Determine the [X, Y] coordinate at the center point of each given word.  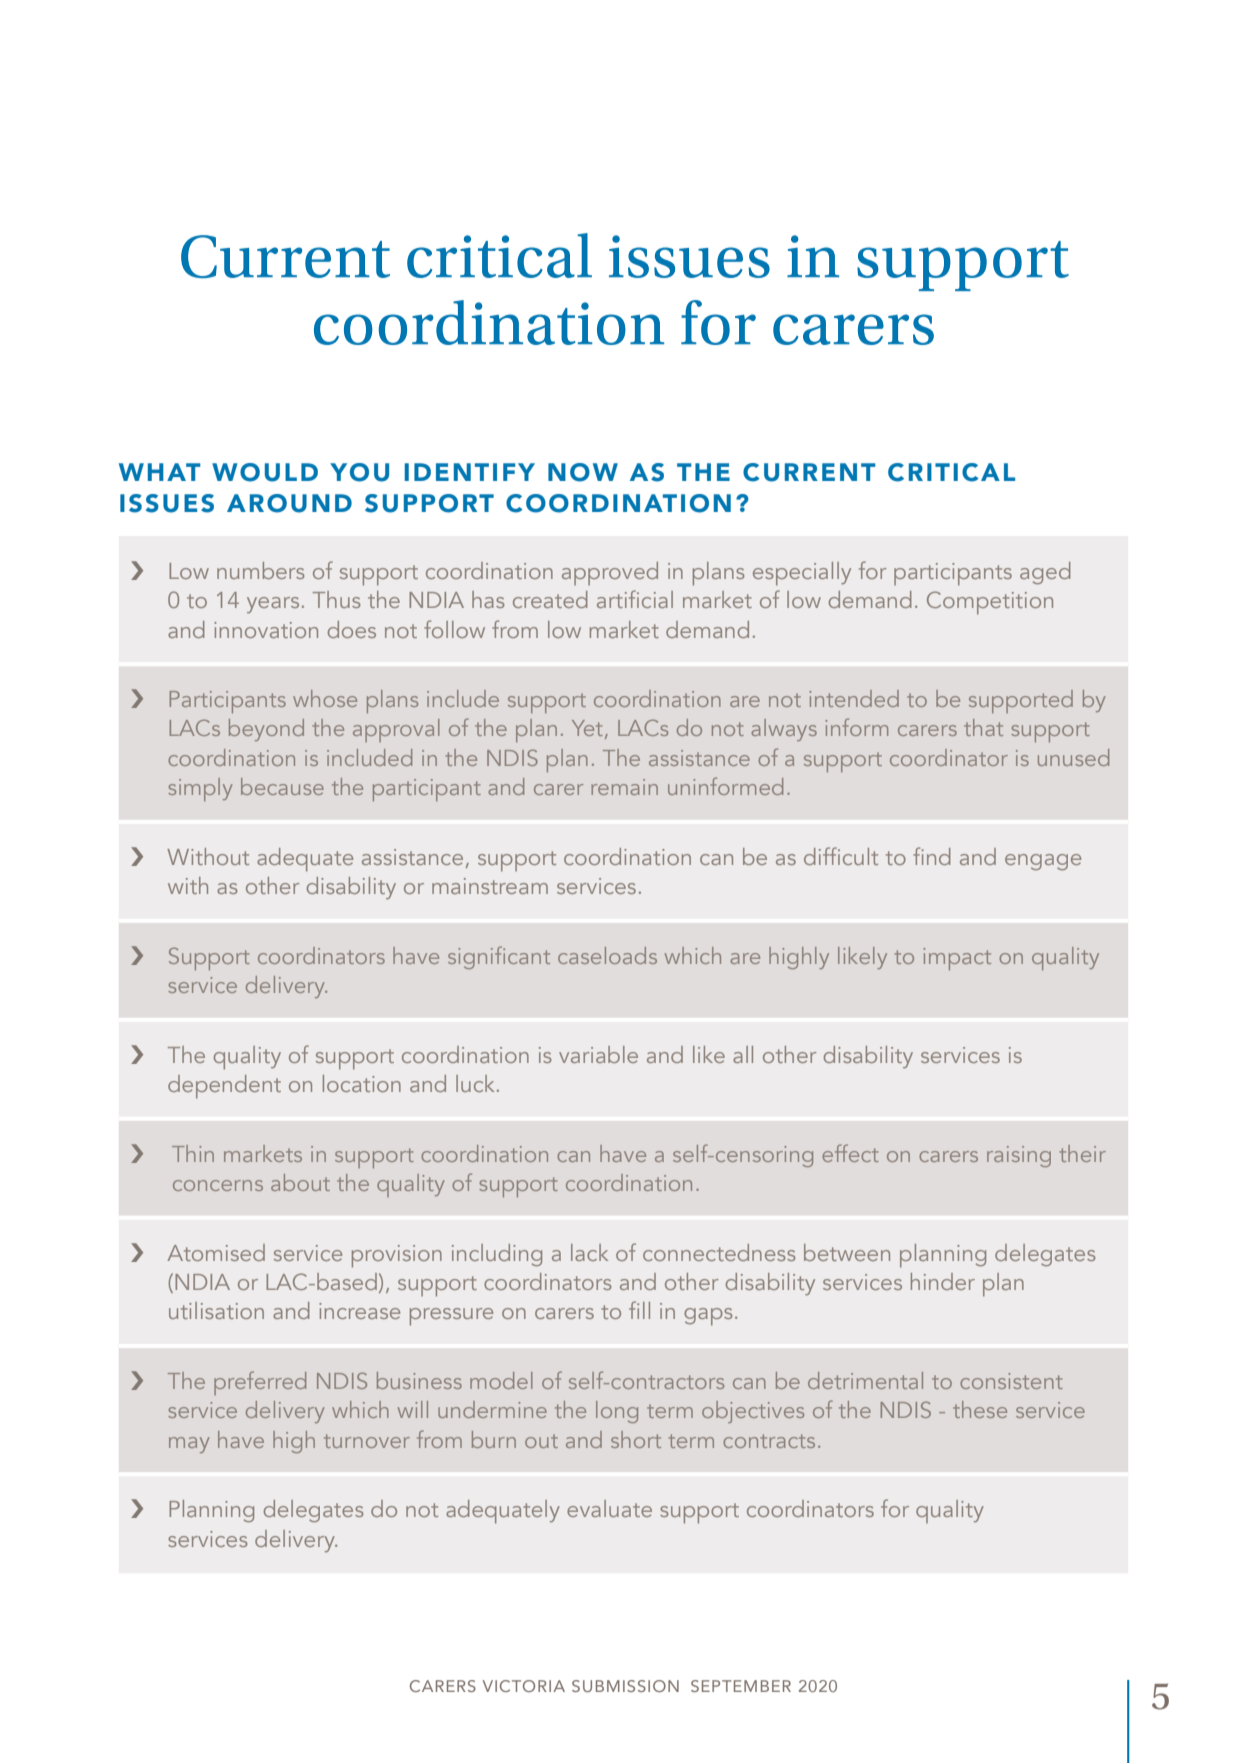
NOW [583, 472]
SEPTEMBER [741, 1686]
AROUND [289, 503]
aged [1045, 573]
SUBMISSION [625, 1686]
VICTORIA [524, 1686]
